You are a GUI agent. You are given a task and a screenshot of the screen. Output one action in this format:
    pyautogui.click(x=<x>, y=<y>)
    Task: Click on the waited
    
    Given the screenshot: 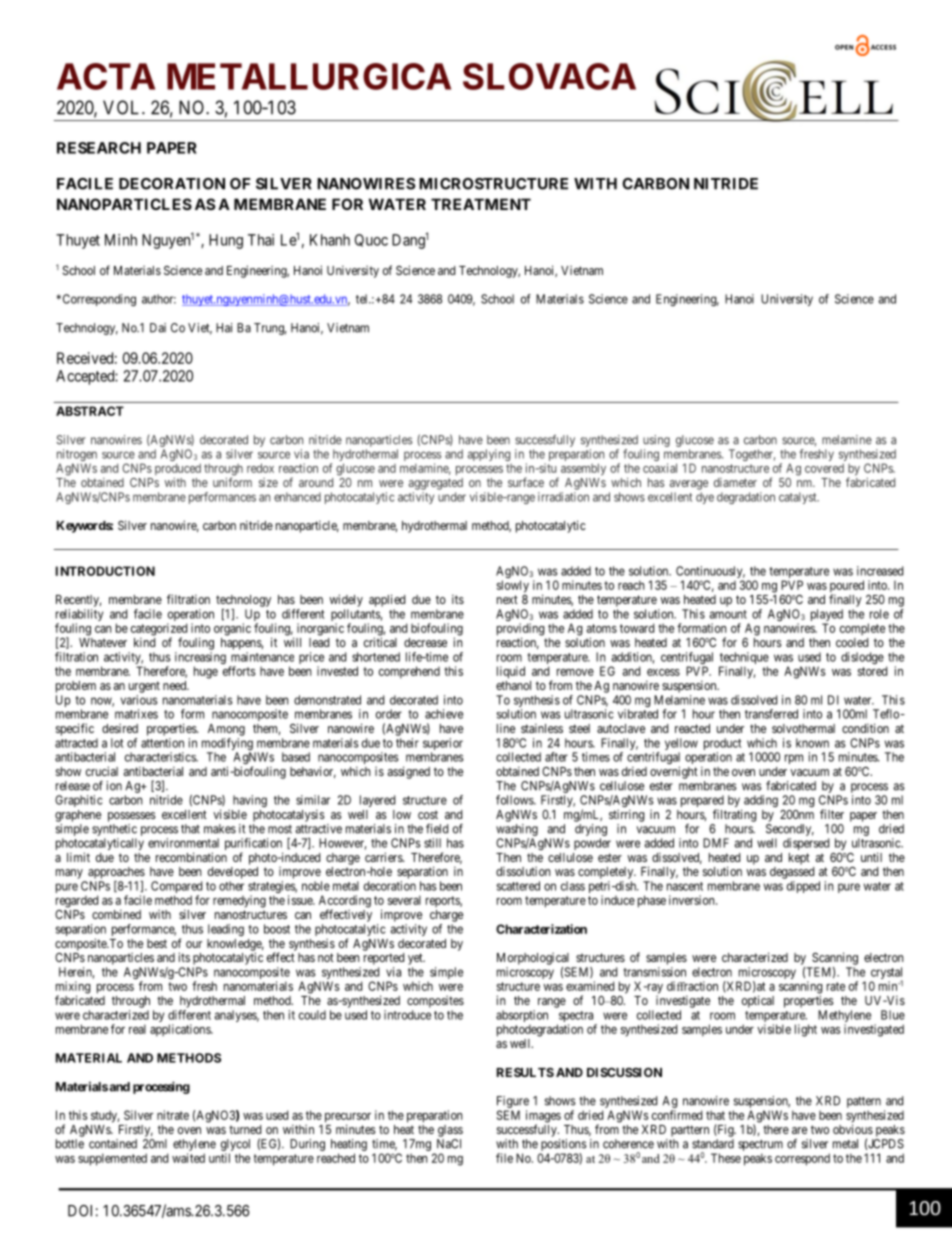 What is the action you would take?
    pyautogui.click(x=188, y=1158)
